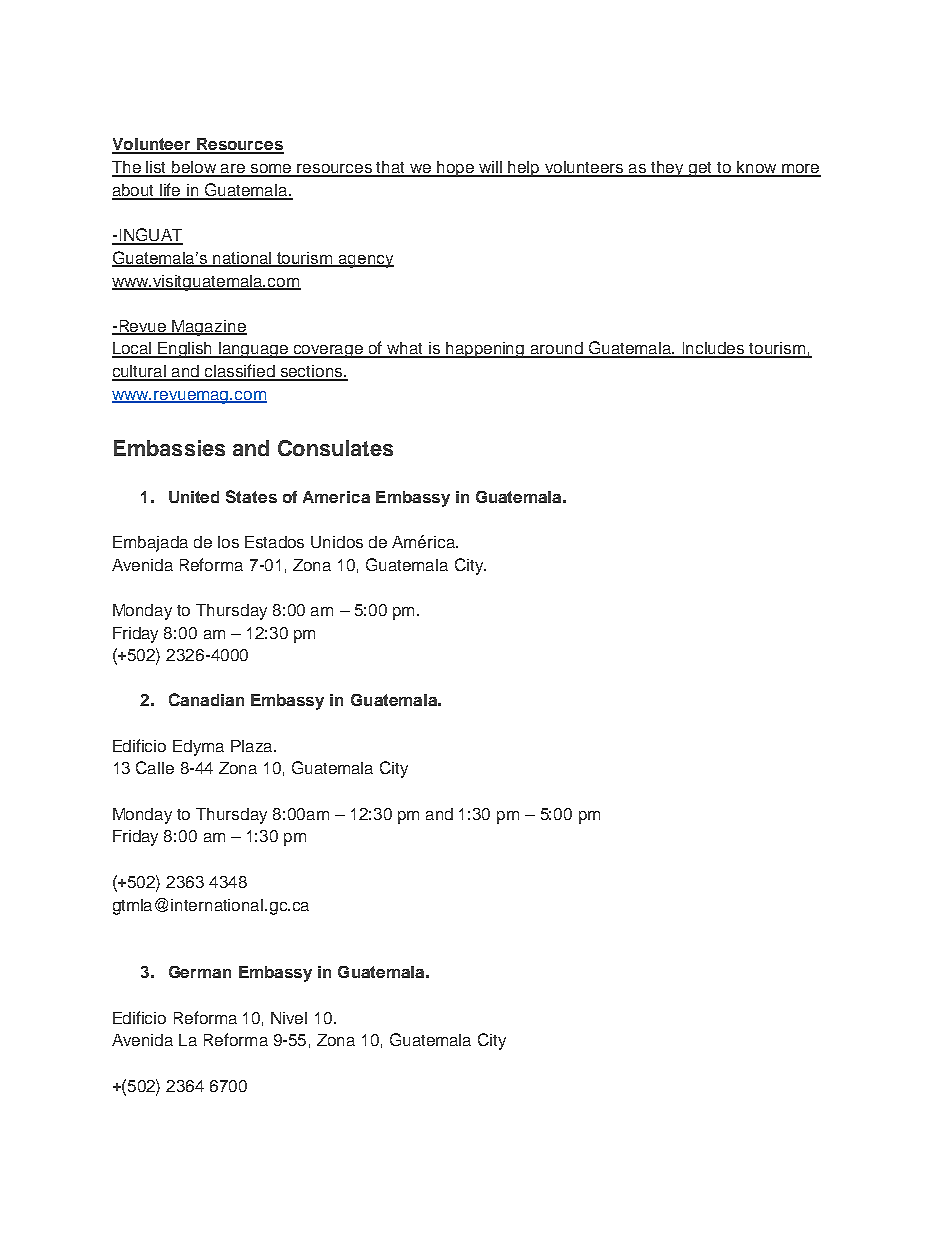 The width and height of the document is (952, 1233). I want to click on Includes, so click(714, 349).
